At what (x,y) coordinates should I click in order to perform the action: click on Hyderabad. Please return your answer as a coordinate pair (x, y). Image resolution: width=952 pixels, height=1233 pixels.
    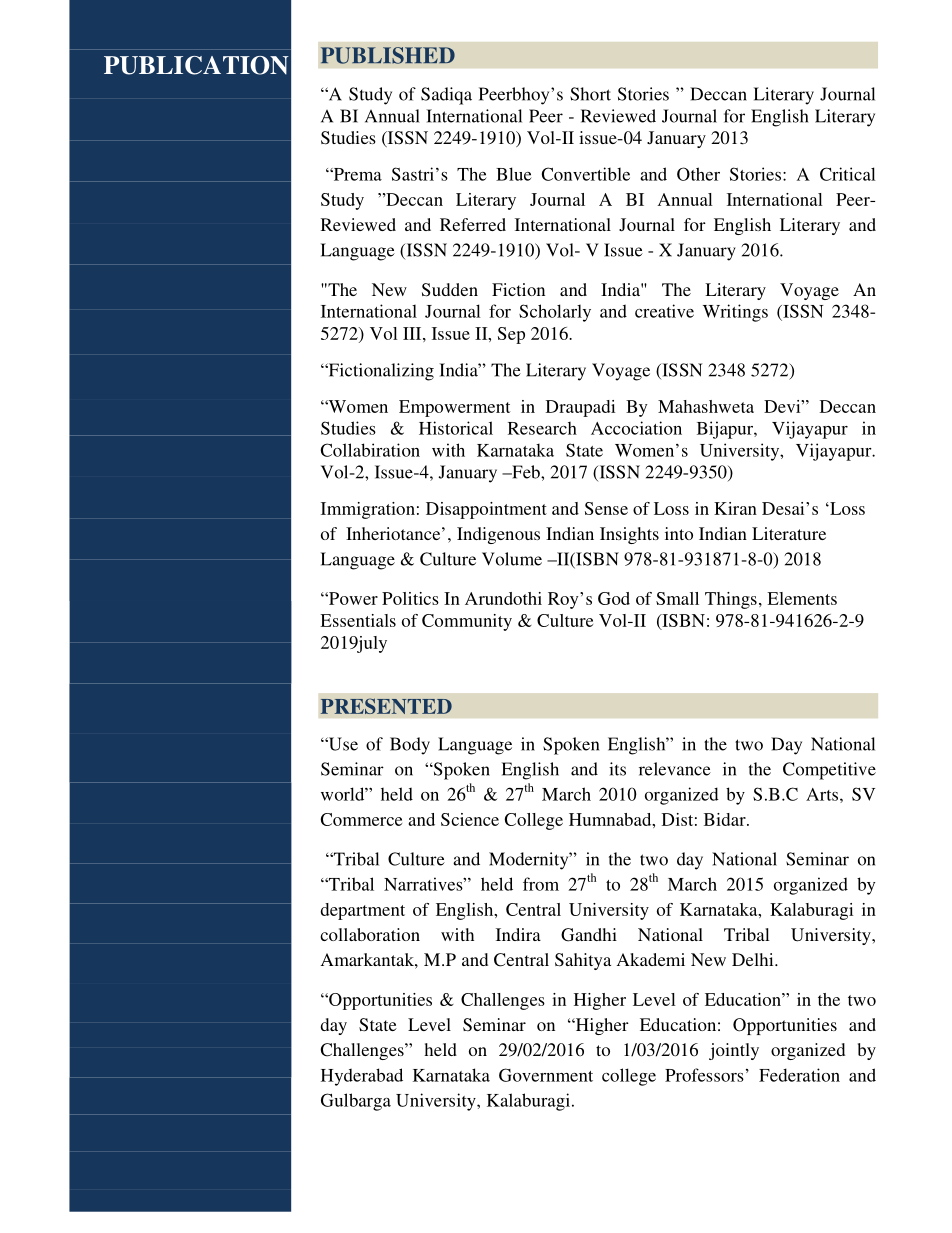
    Looking at the image, I should click on (362, 1077).
